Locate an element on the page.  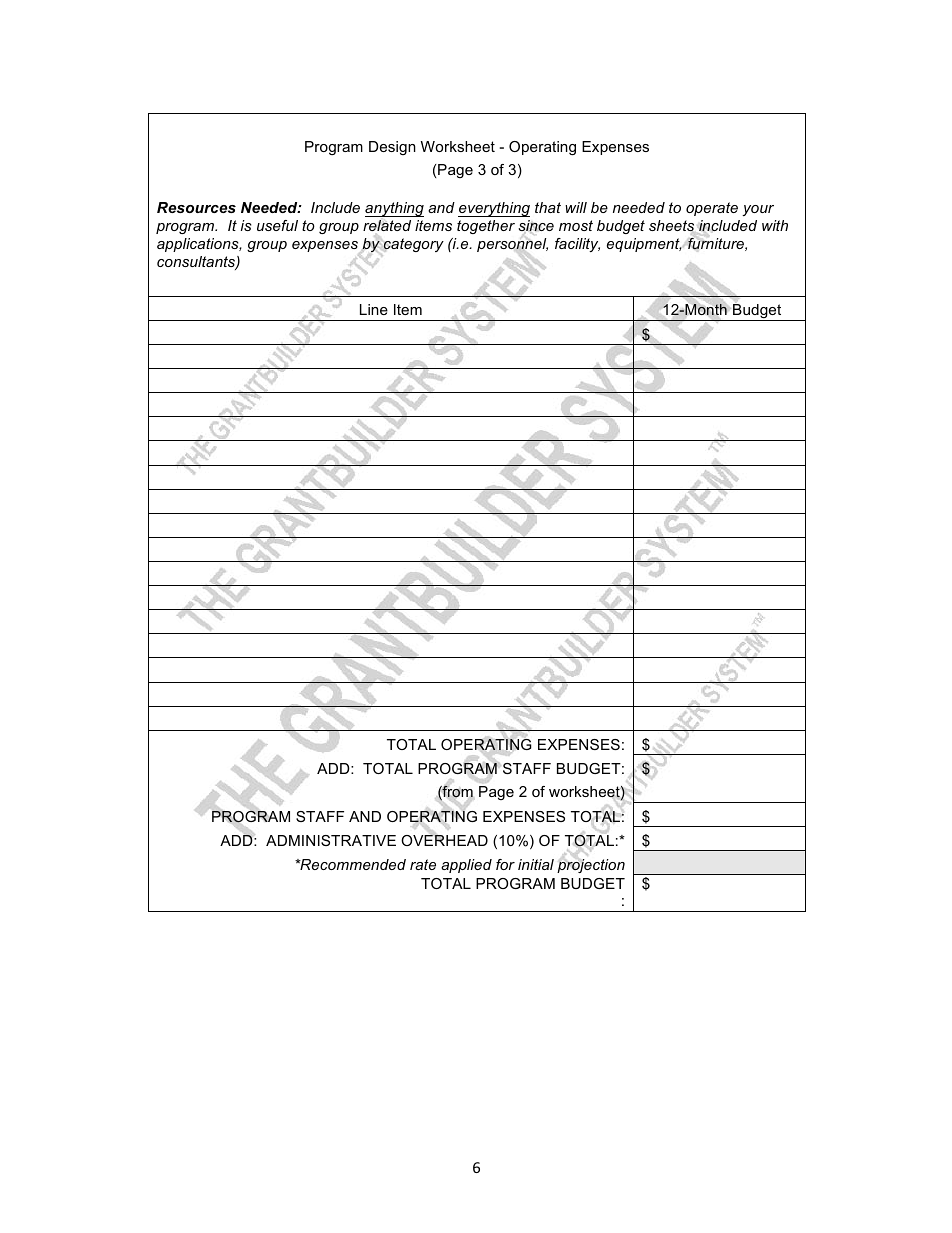
Line is located at coordinates (374, 309).
